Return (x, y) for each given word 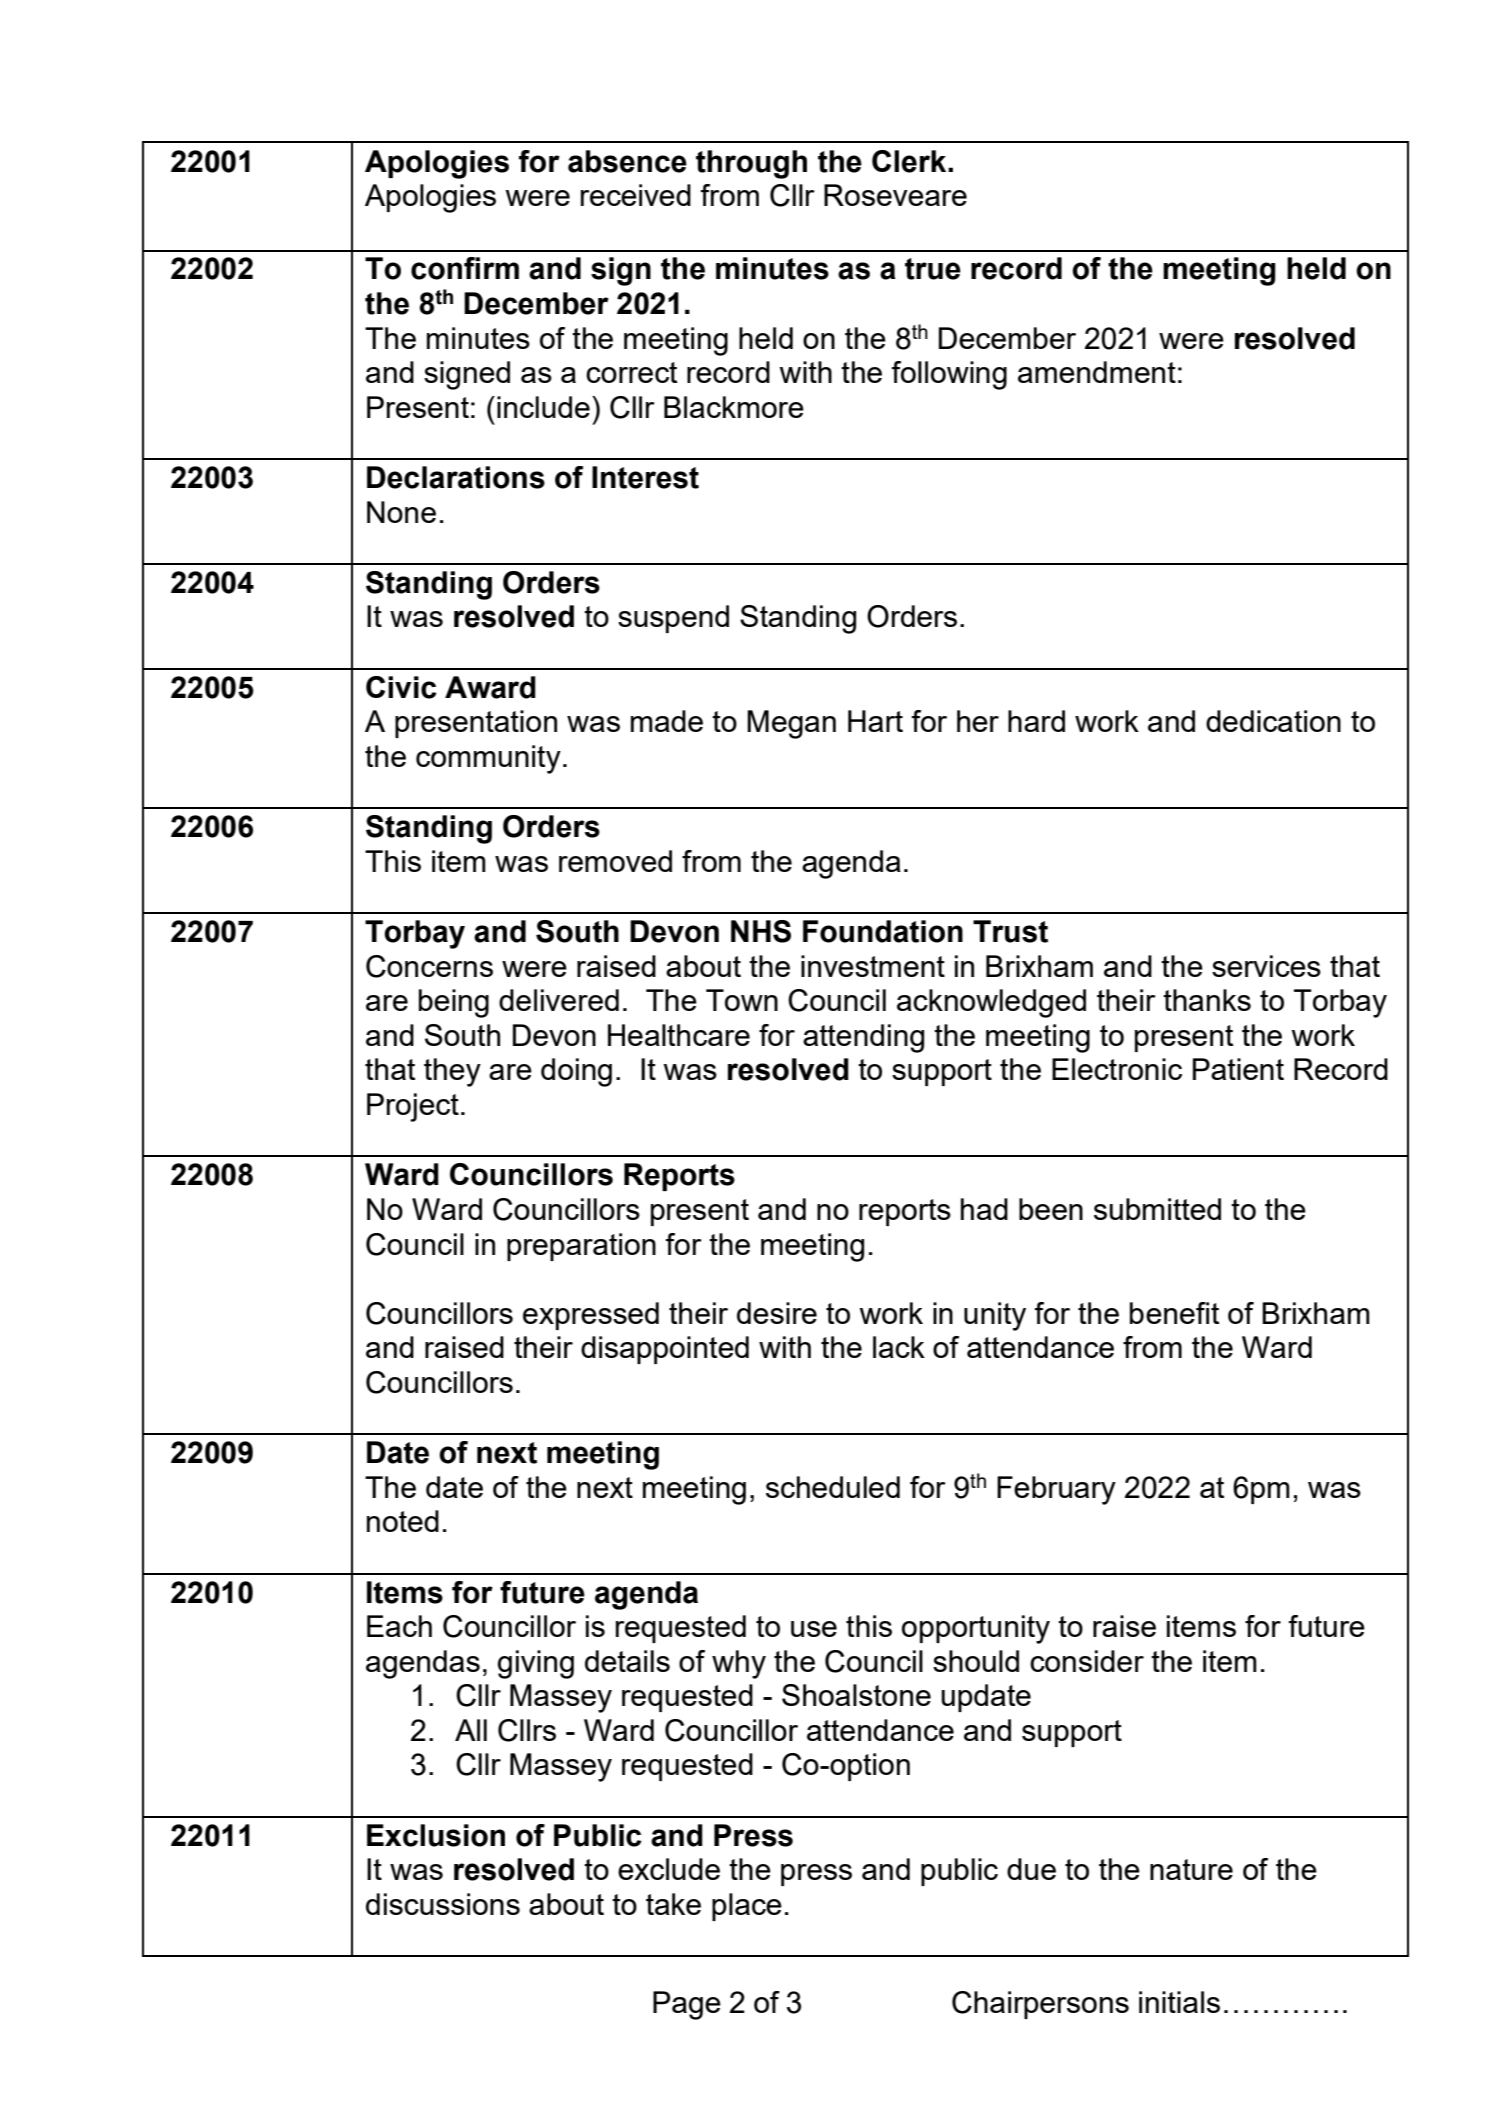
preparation (581, 1247)
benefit (1174, 1313)
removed (615, 861)
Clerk (910, 161)
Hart (875, 721)
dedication (1273, 721)
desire (777, 1313)
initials (1179, 2002)
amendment (1097, 372)
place (747, 1907)
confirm (465, 268)
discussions (443, 1904)
